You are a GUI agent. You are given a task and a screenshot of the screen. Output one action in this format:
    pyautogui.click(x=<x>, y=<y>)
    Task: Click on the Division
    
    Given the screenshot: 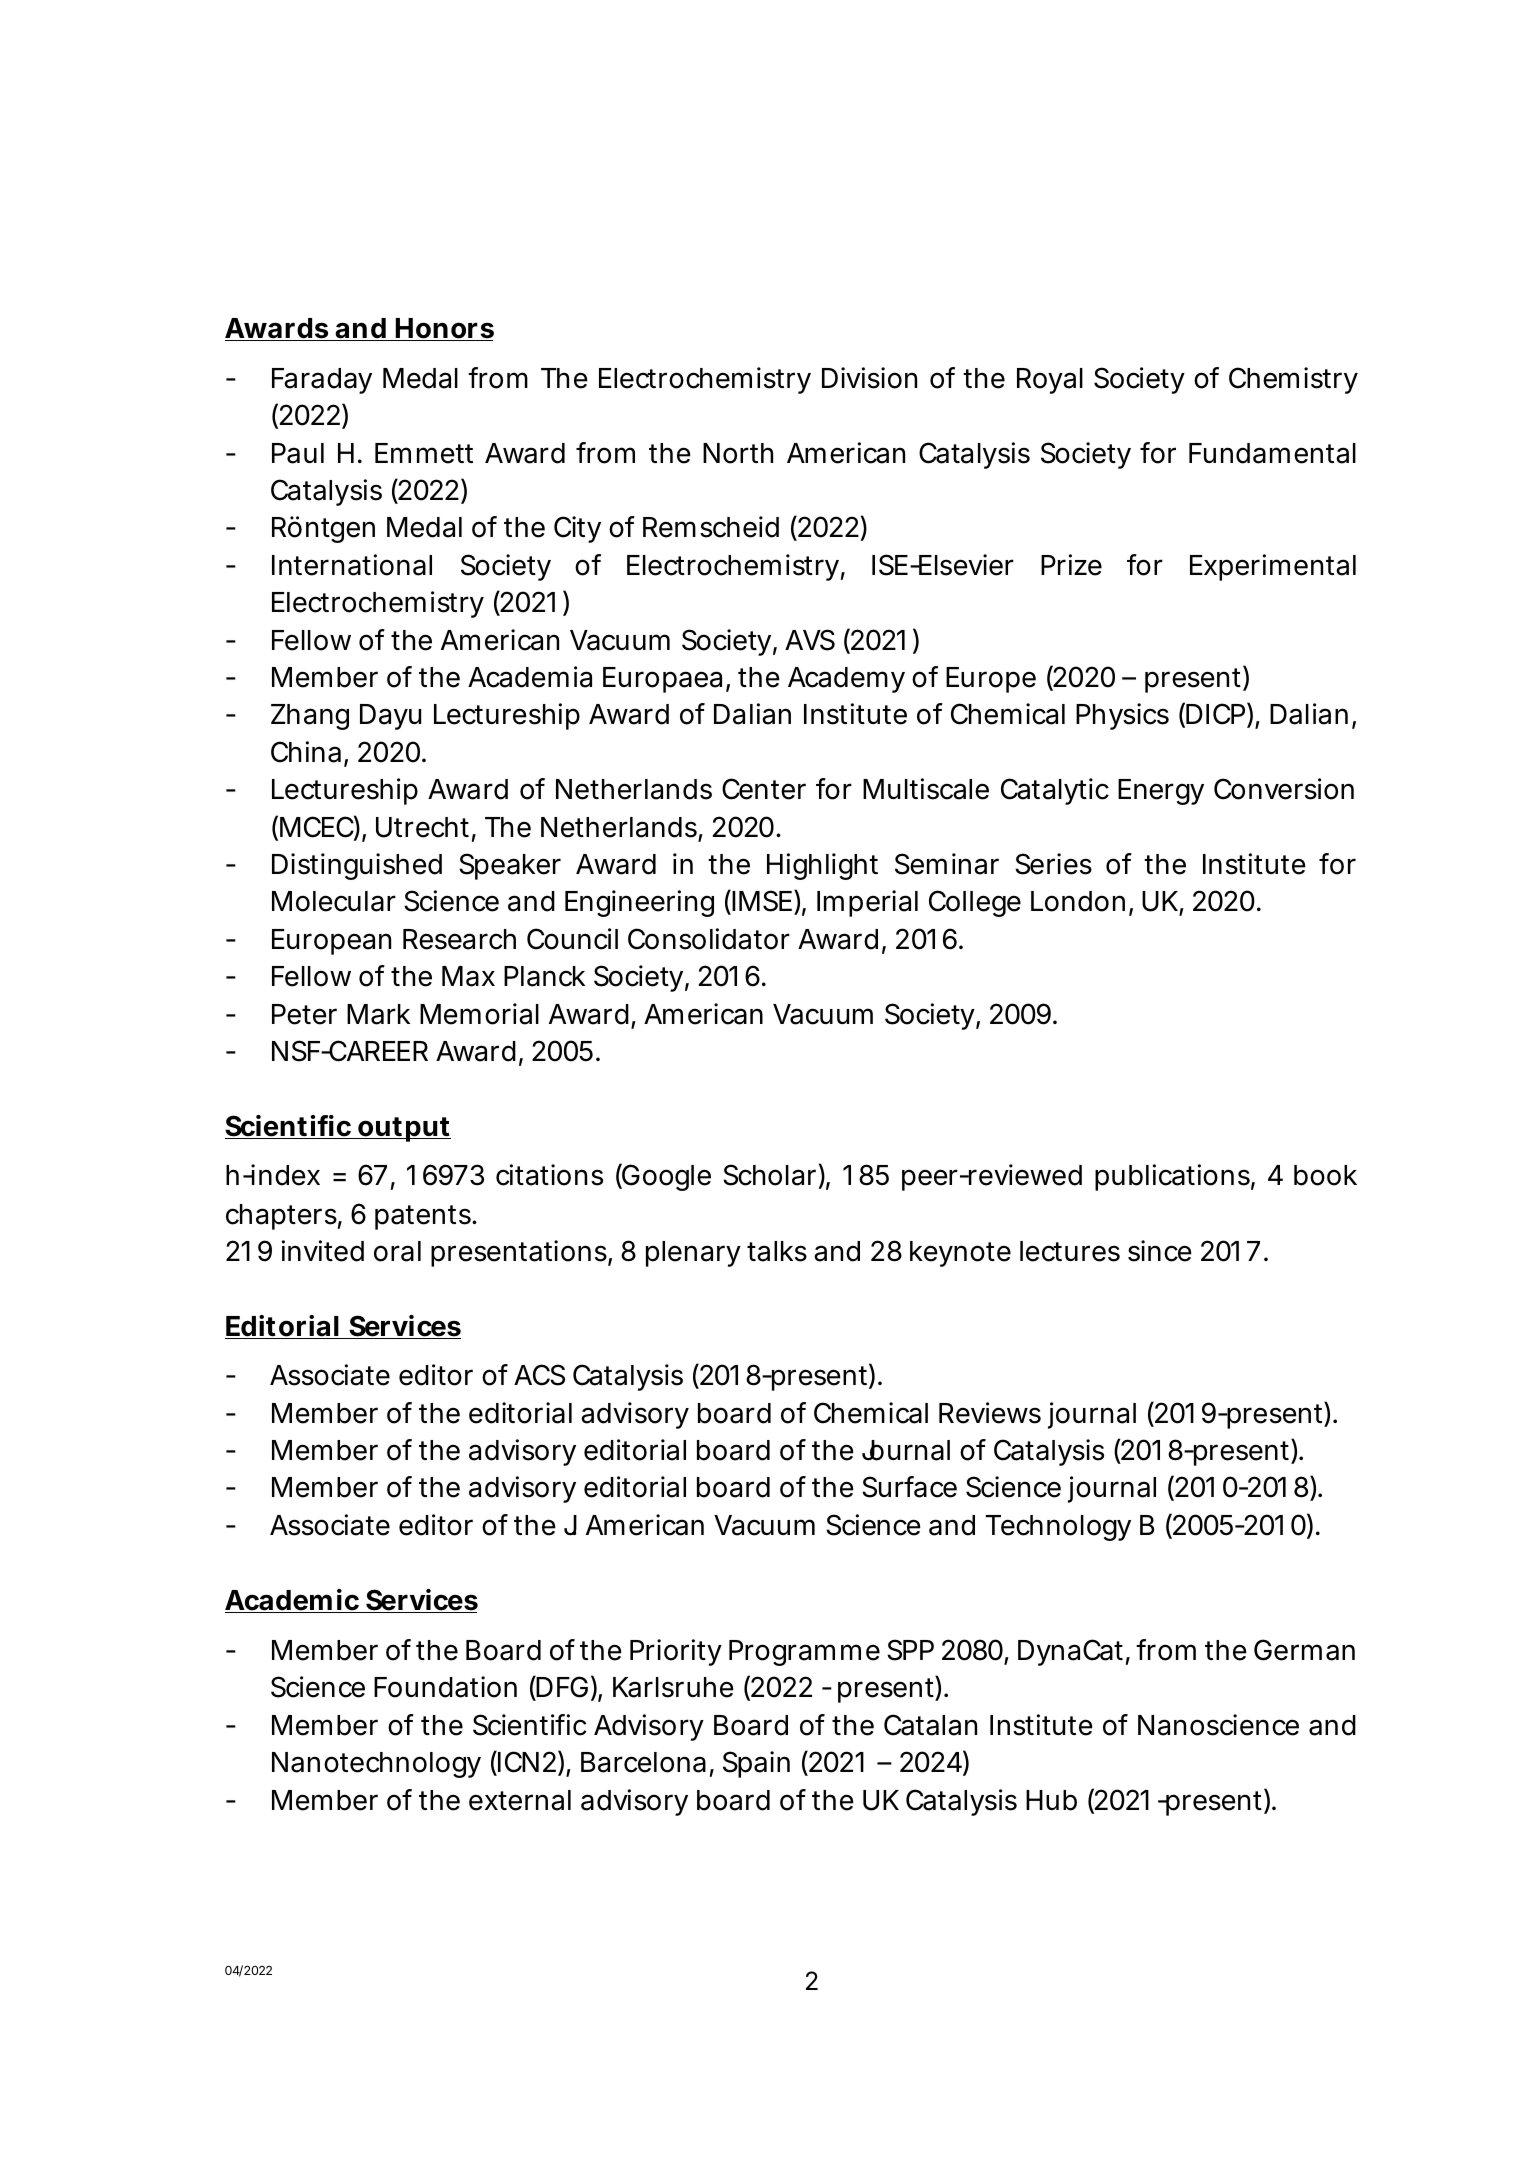 What is the action you would take?
    pyautogui.click(x=869, y=378)
